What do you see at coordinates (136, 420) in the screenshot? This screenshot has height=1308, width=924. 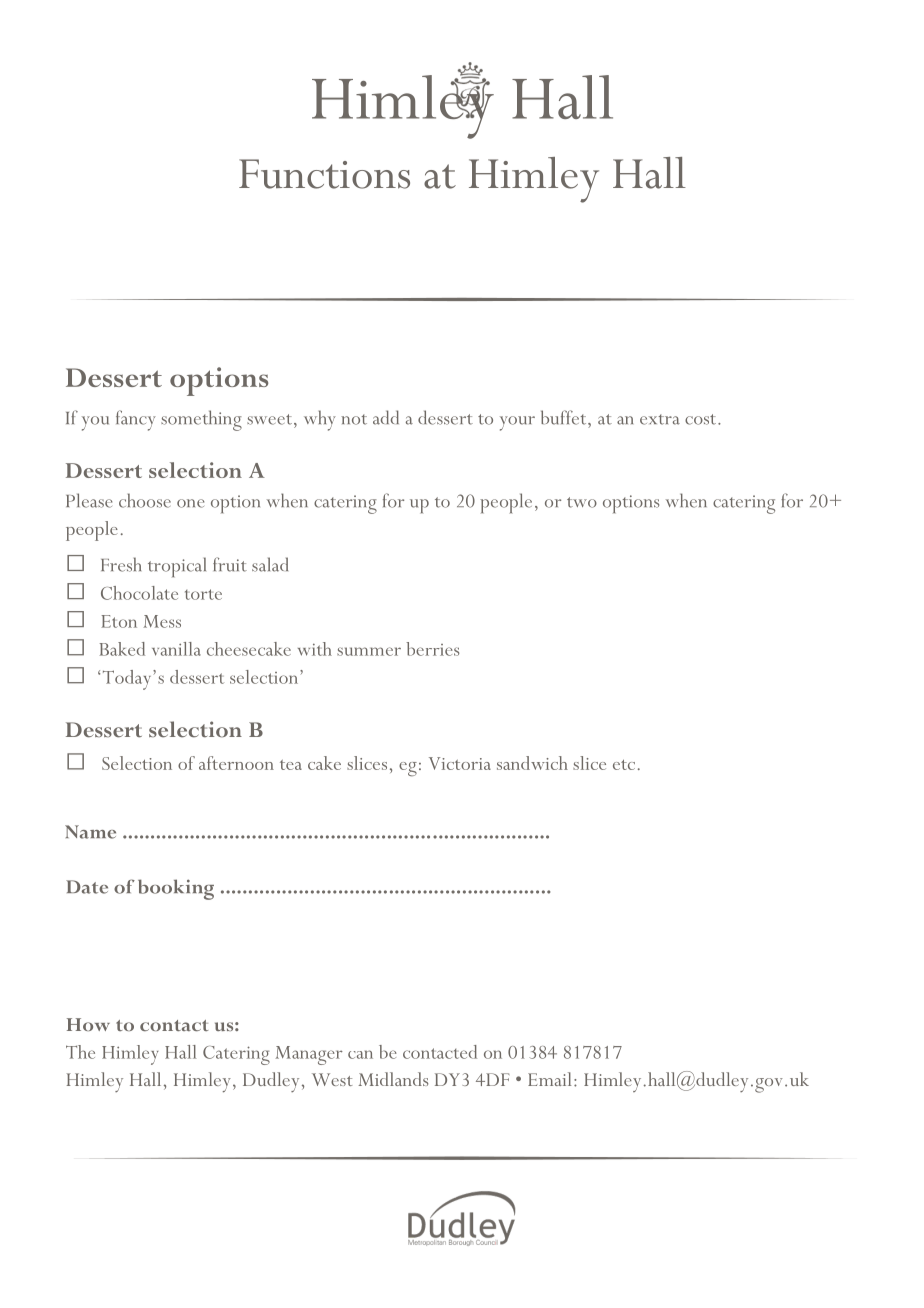 I see `fancy` at bounding box center [136, 420].
